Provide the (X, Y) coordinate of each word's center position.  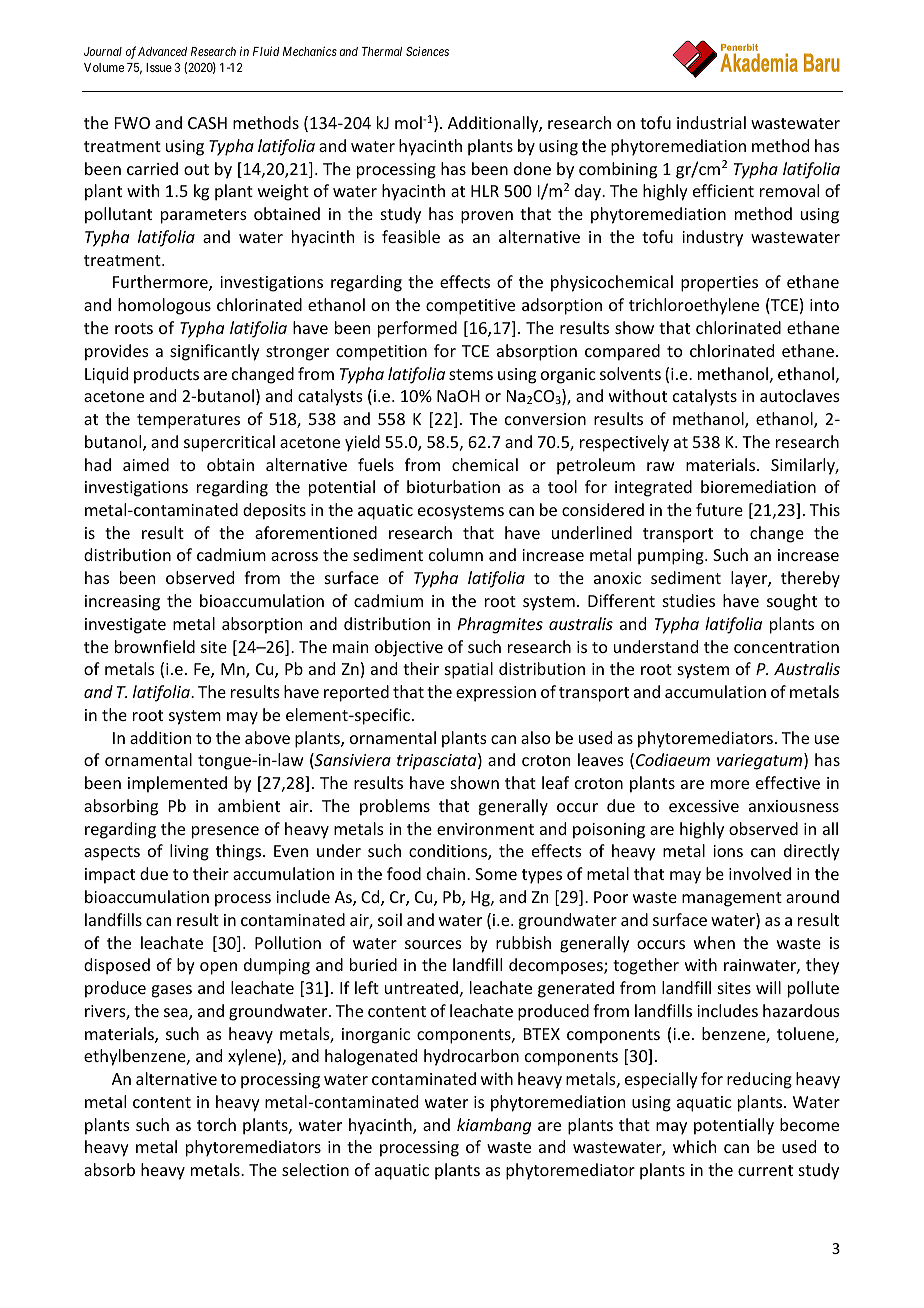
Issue (159, 67)
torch (216, 1124)
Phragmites (500, 625)
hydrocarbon (471, 1057)
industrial (711, 122)
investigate (125, 626)
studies (689, 600)
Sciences (427, 51)
